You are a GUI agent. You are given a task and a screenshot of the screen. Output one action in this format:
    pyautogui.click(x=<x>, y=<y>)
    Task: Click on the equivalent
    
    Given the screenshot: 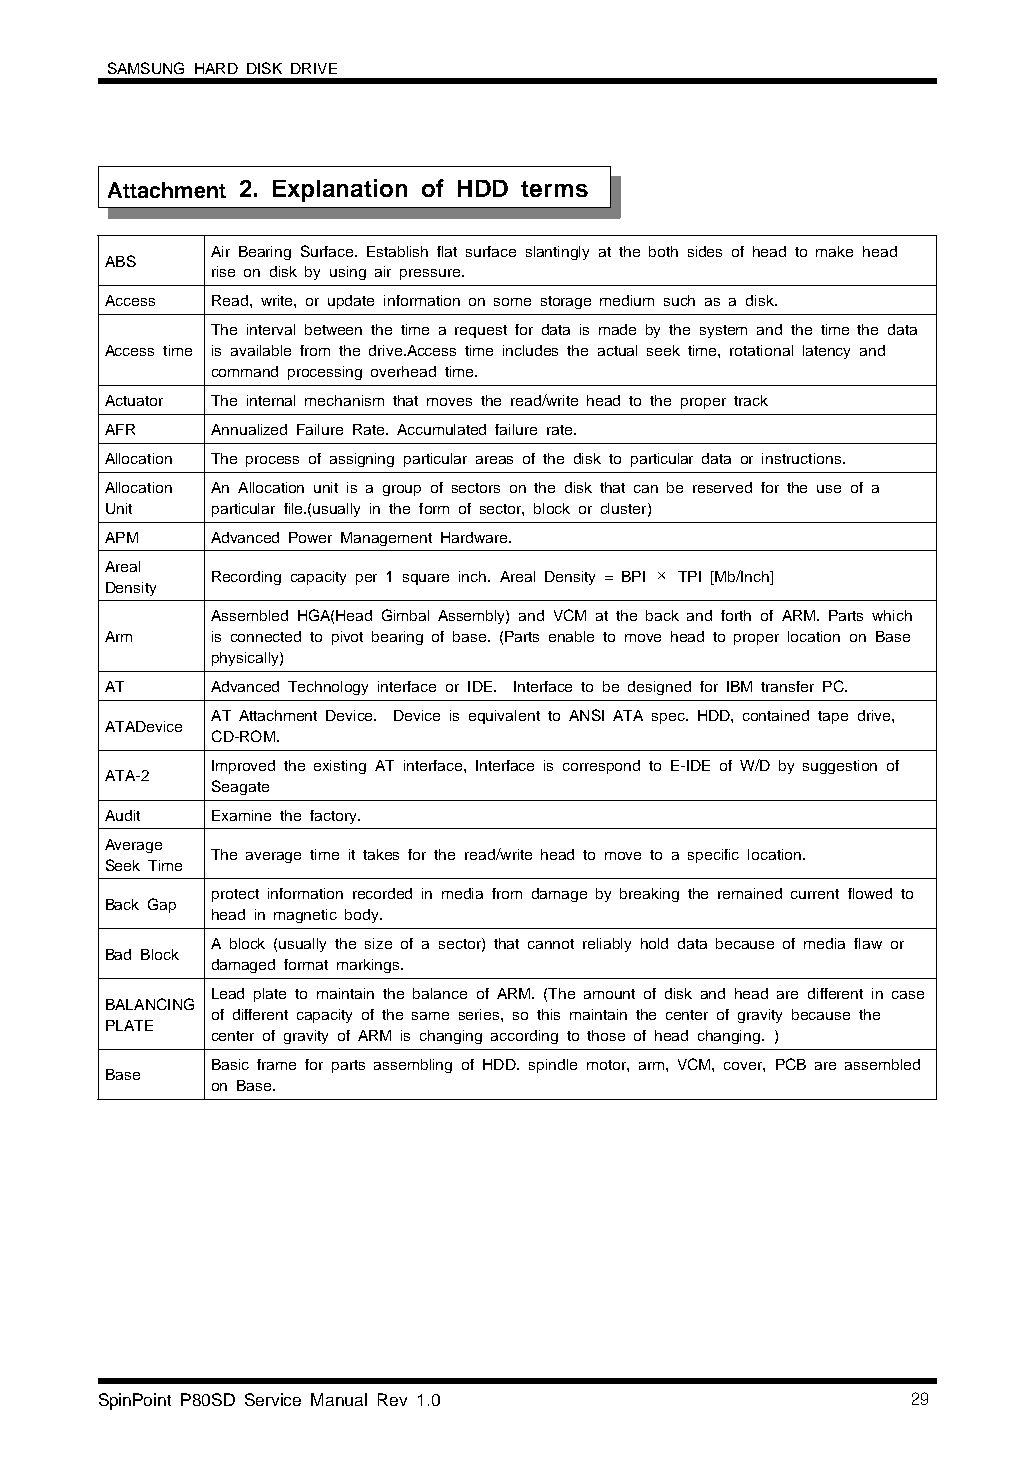 What is the action you would take?
    pyautogui.click(x=504, y=717)
